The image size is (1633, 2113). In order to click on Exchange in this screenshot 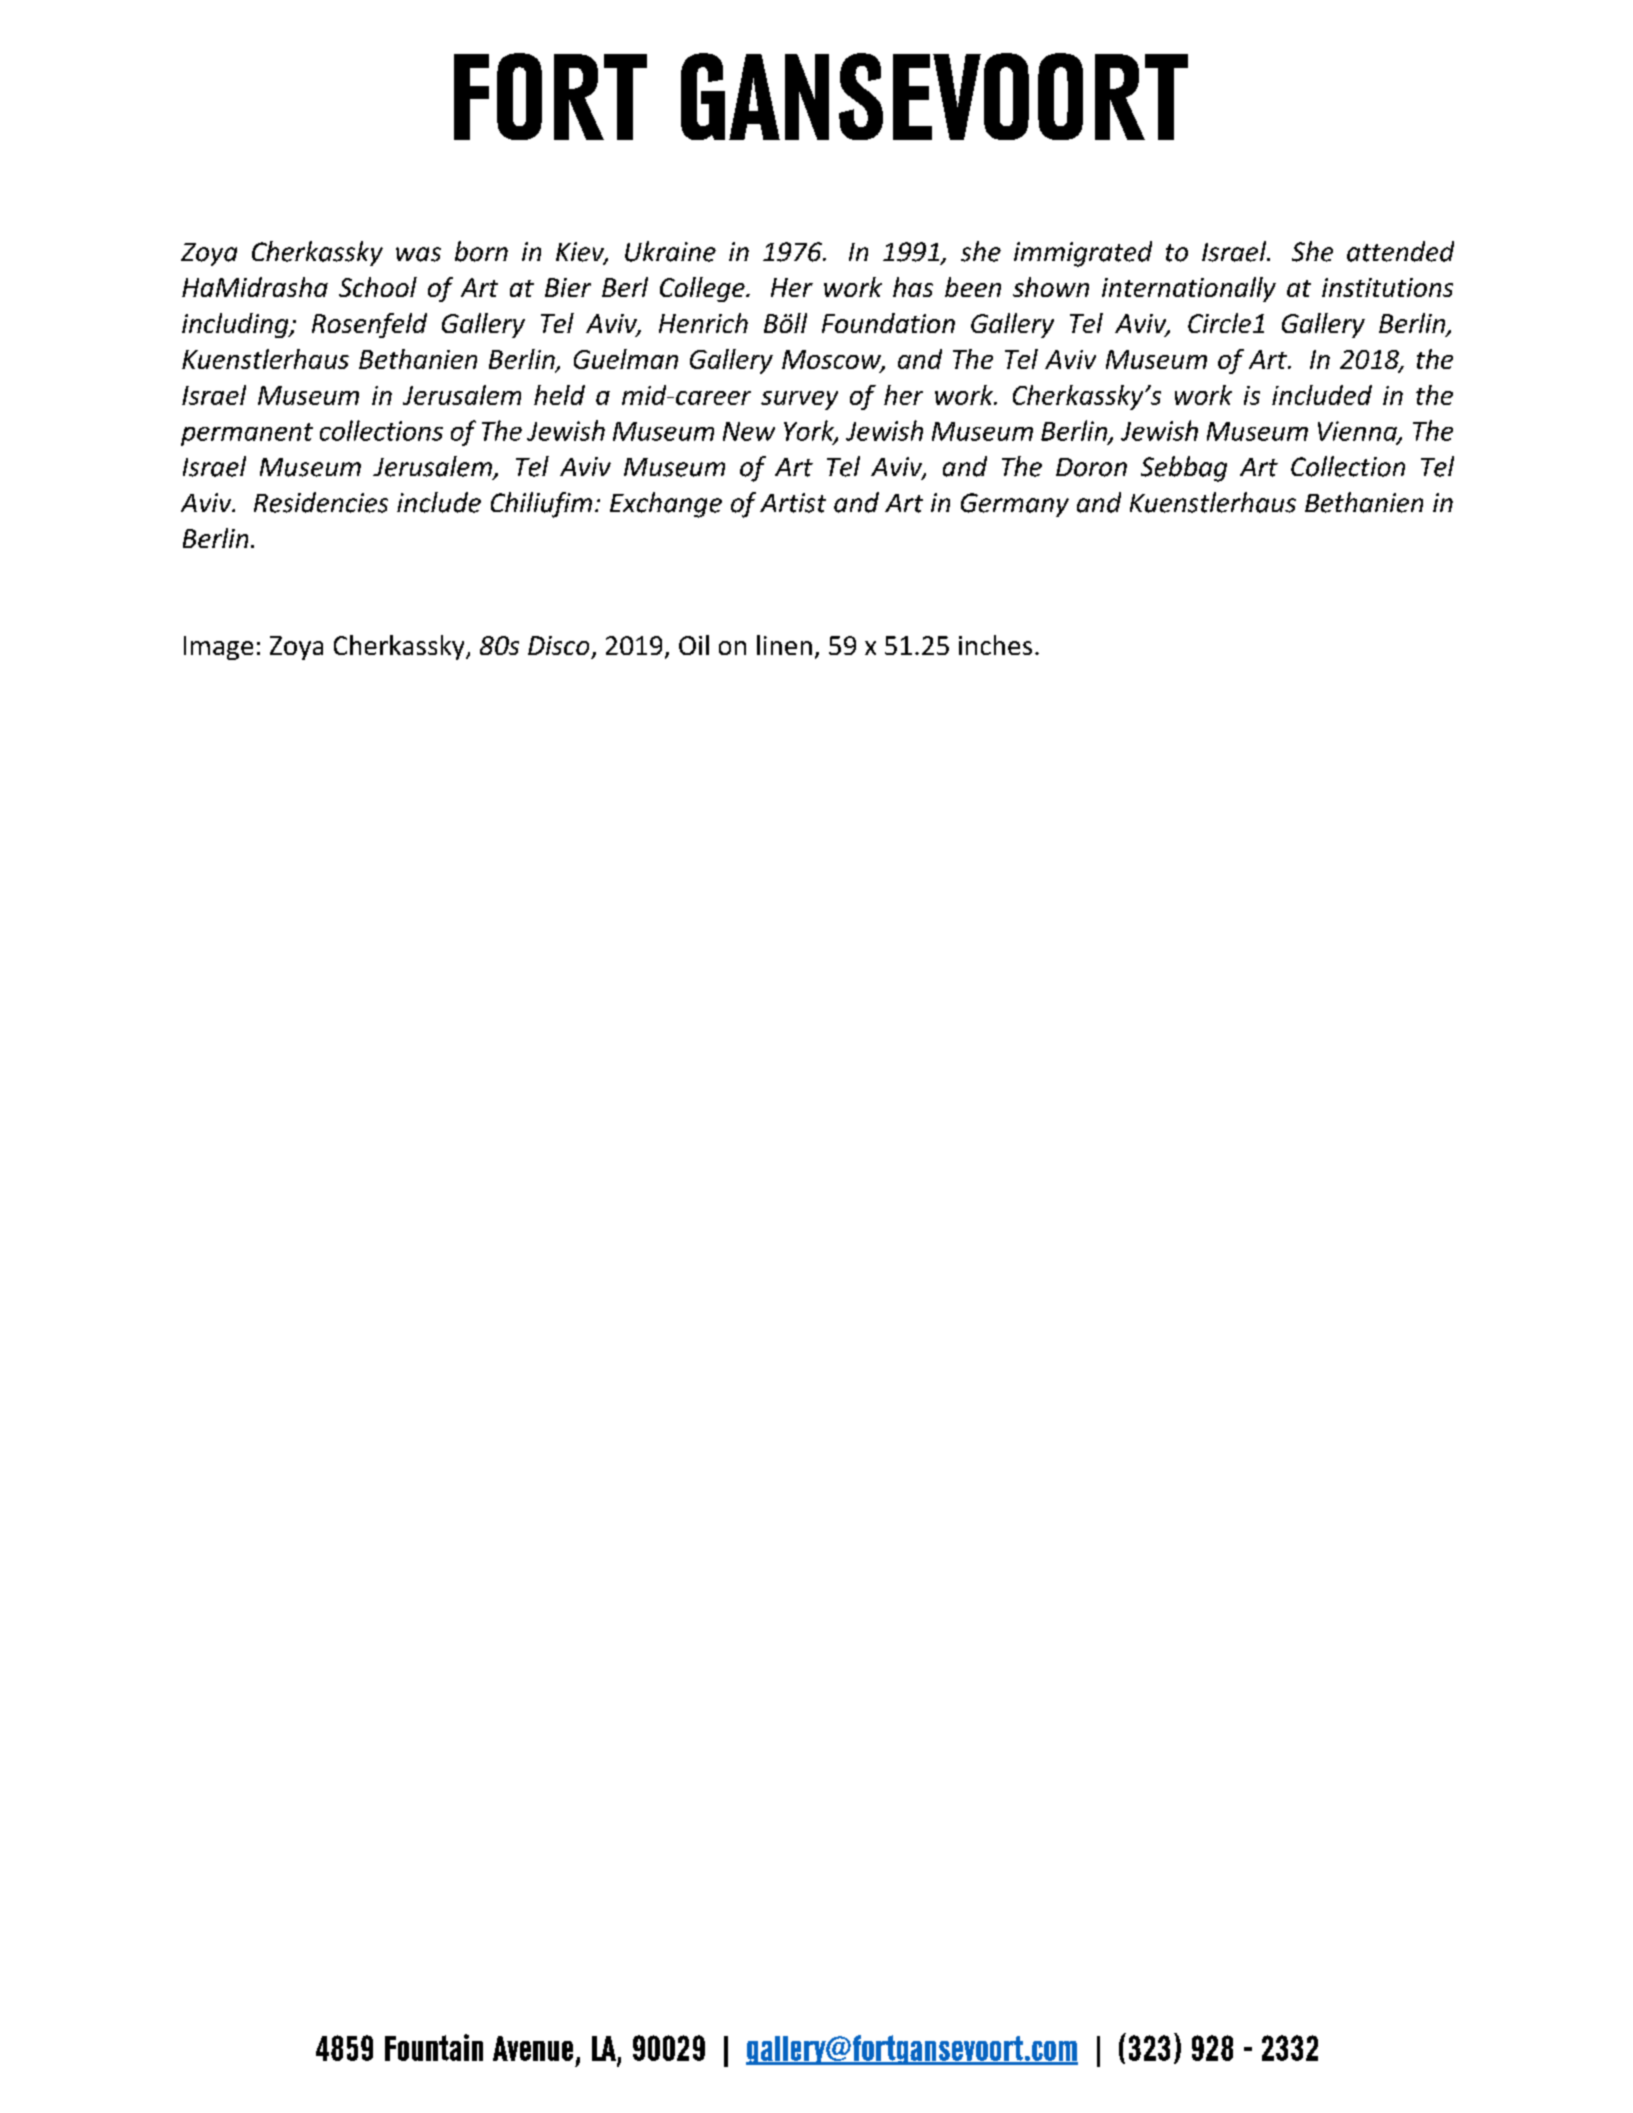, I will do `click(666, 505)`.
